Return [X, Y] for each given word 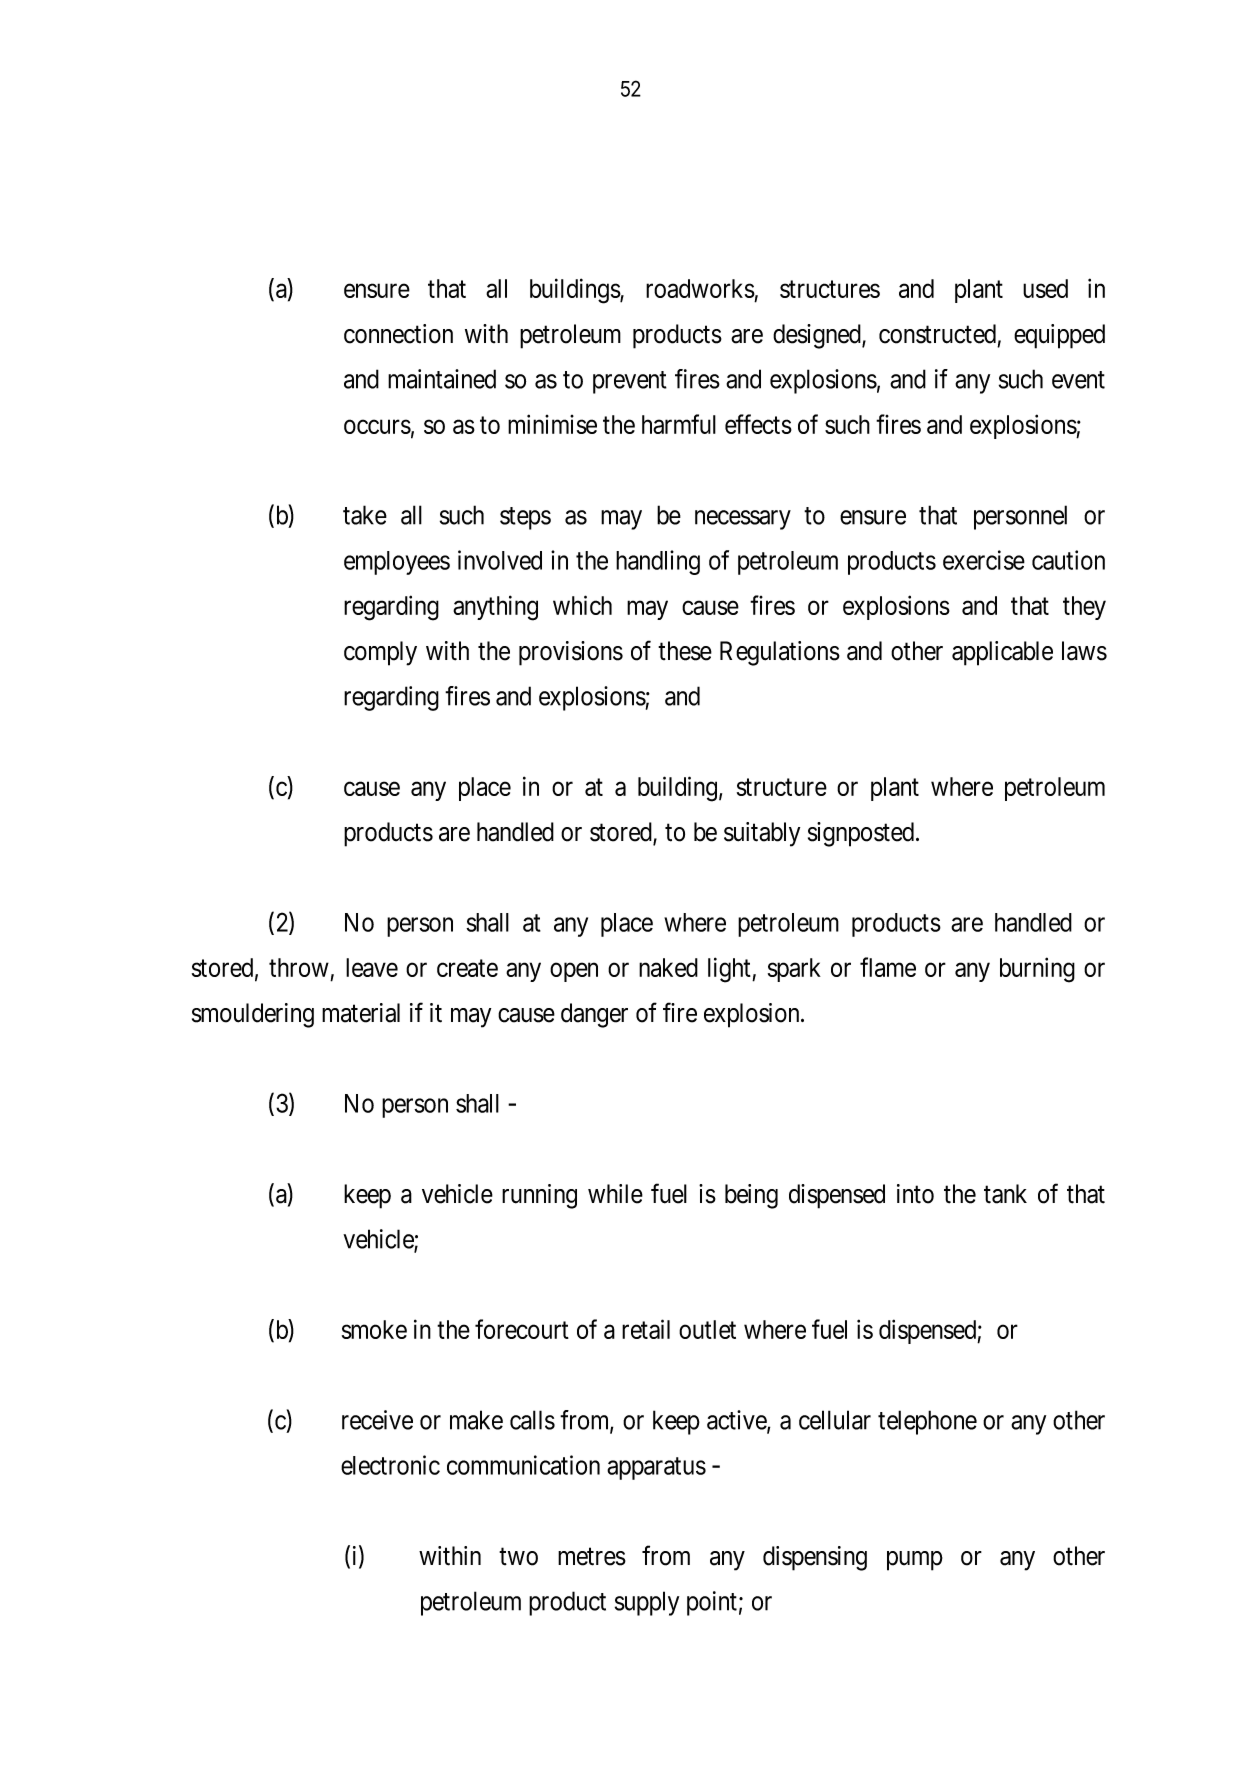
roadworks [700, 288]
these [685, 651]
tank [1005, 1194]
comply [380, 653]
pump [915, 1561]
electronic [390, 1465]
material [361, 1013]
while [615, 1194]
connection [398, 334]
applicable [1002, 653]
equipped [1059, 336]
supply [647, 1603]
